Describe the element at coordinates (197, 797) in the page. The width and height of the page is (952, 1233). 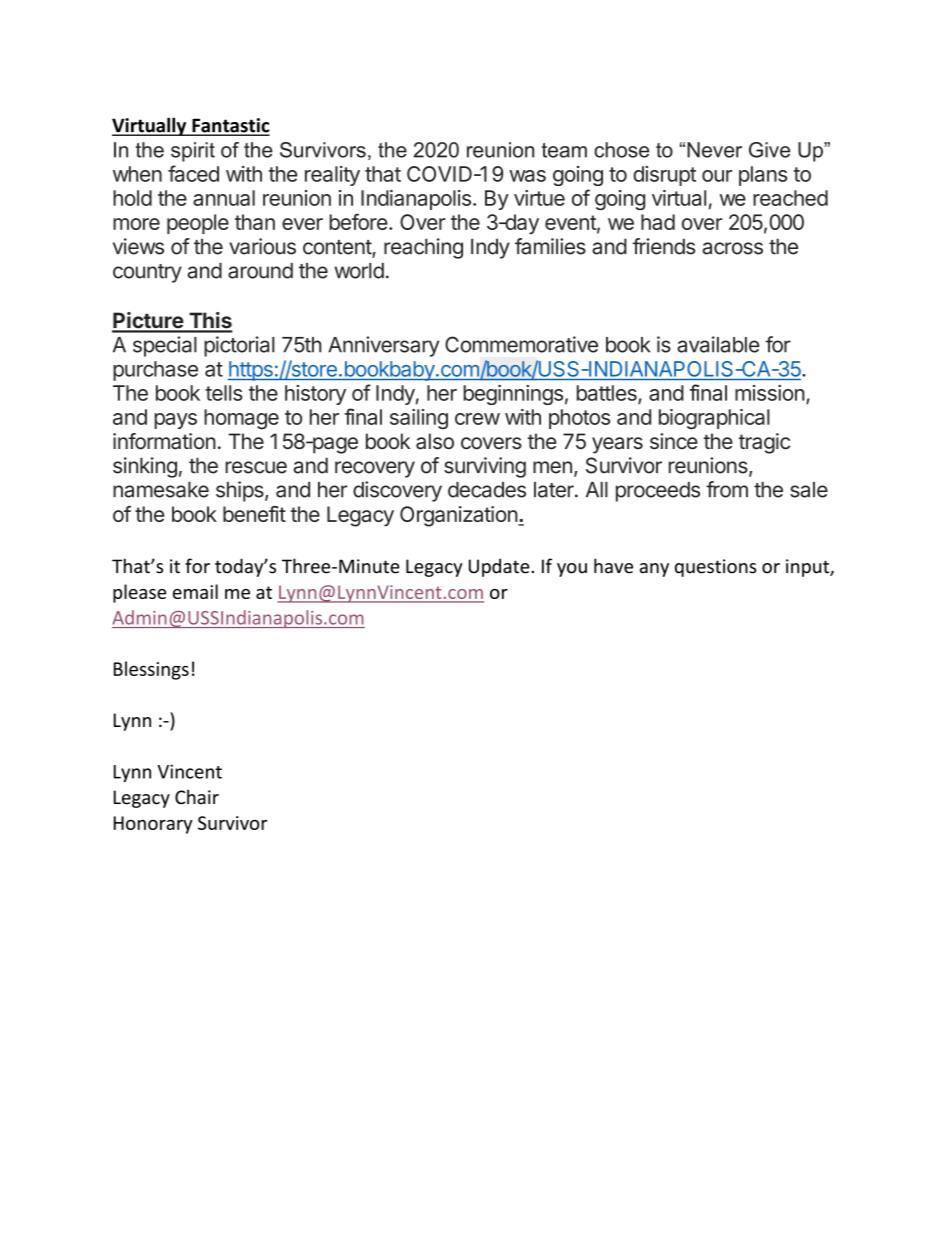
I see `Chair` at that location.
